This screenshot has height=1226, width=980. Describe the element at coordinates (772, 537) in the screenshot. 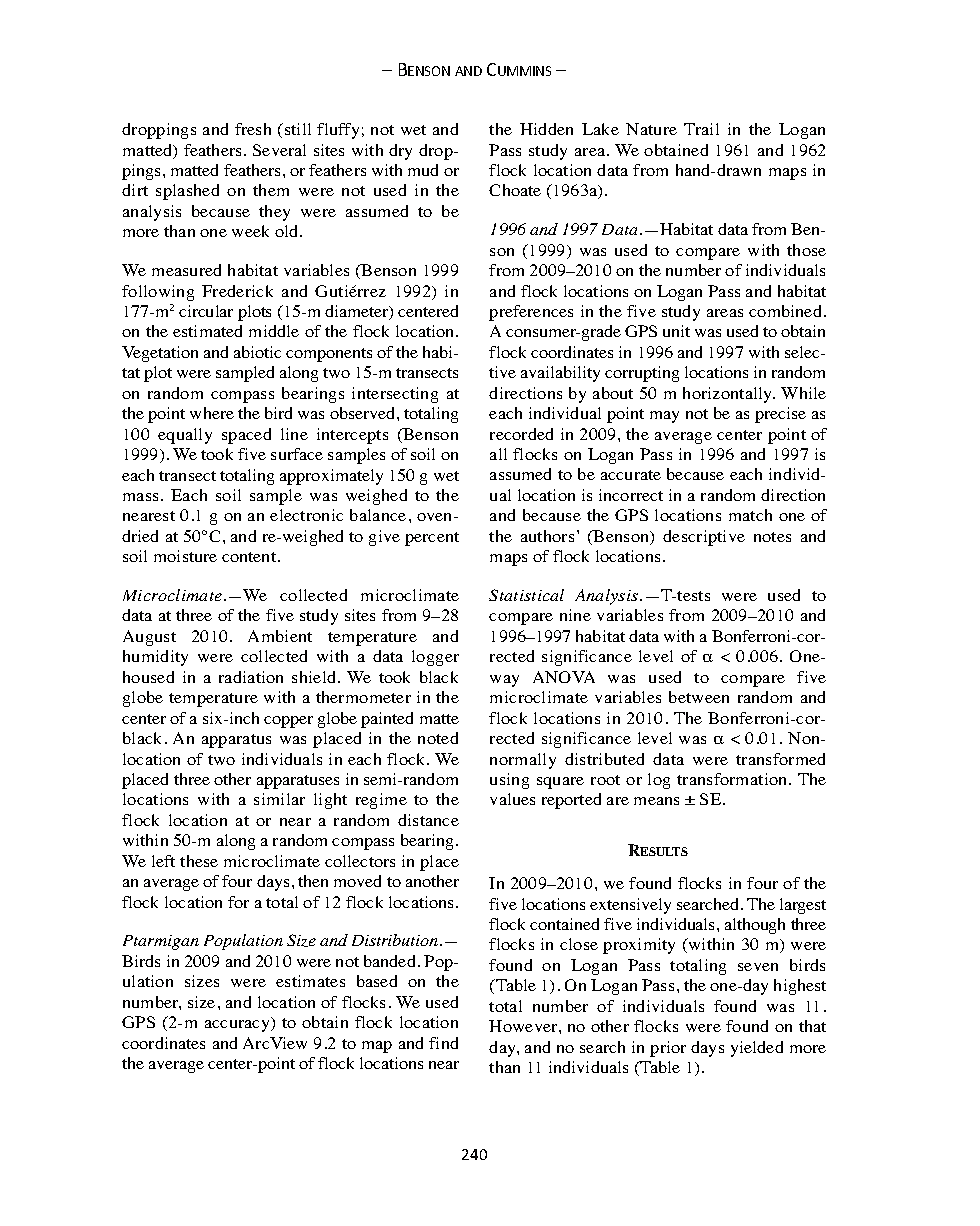

I see `notes` at that location.
